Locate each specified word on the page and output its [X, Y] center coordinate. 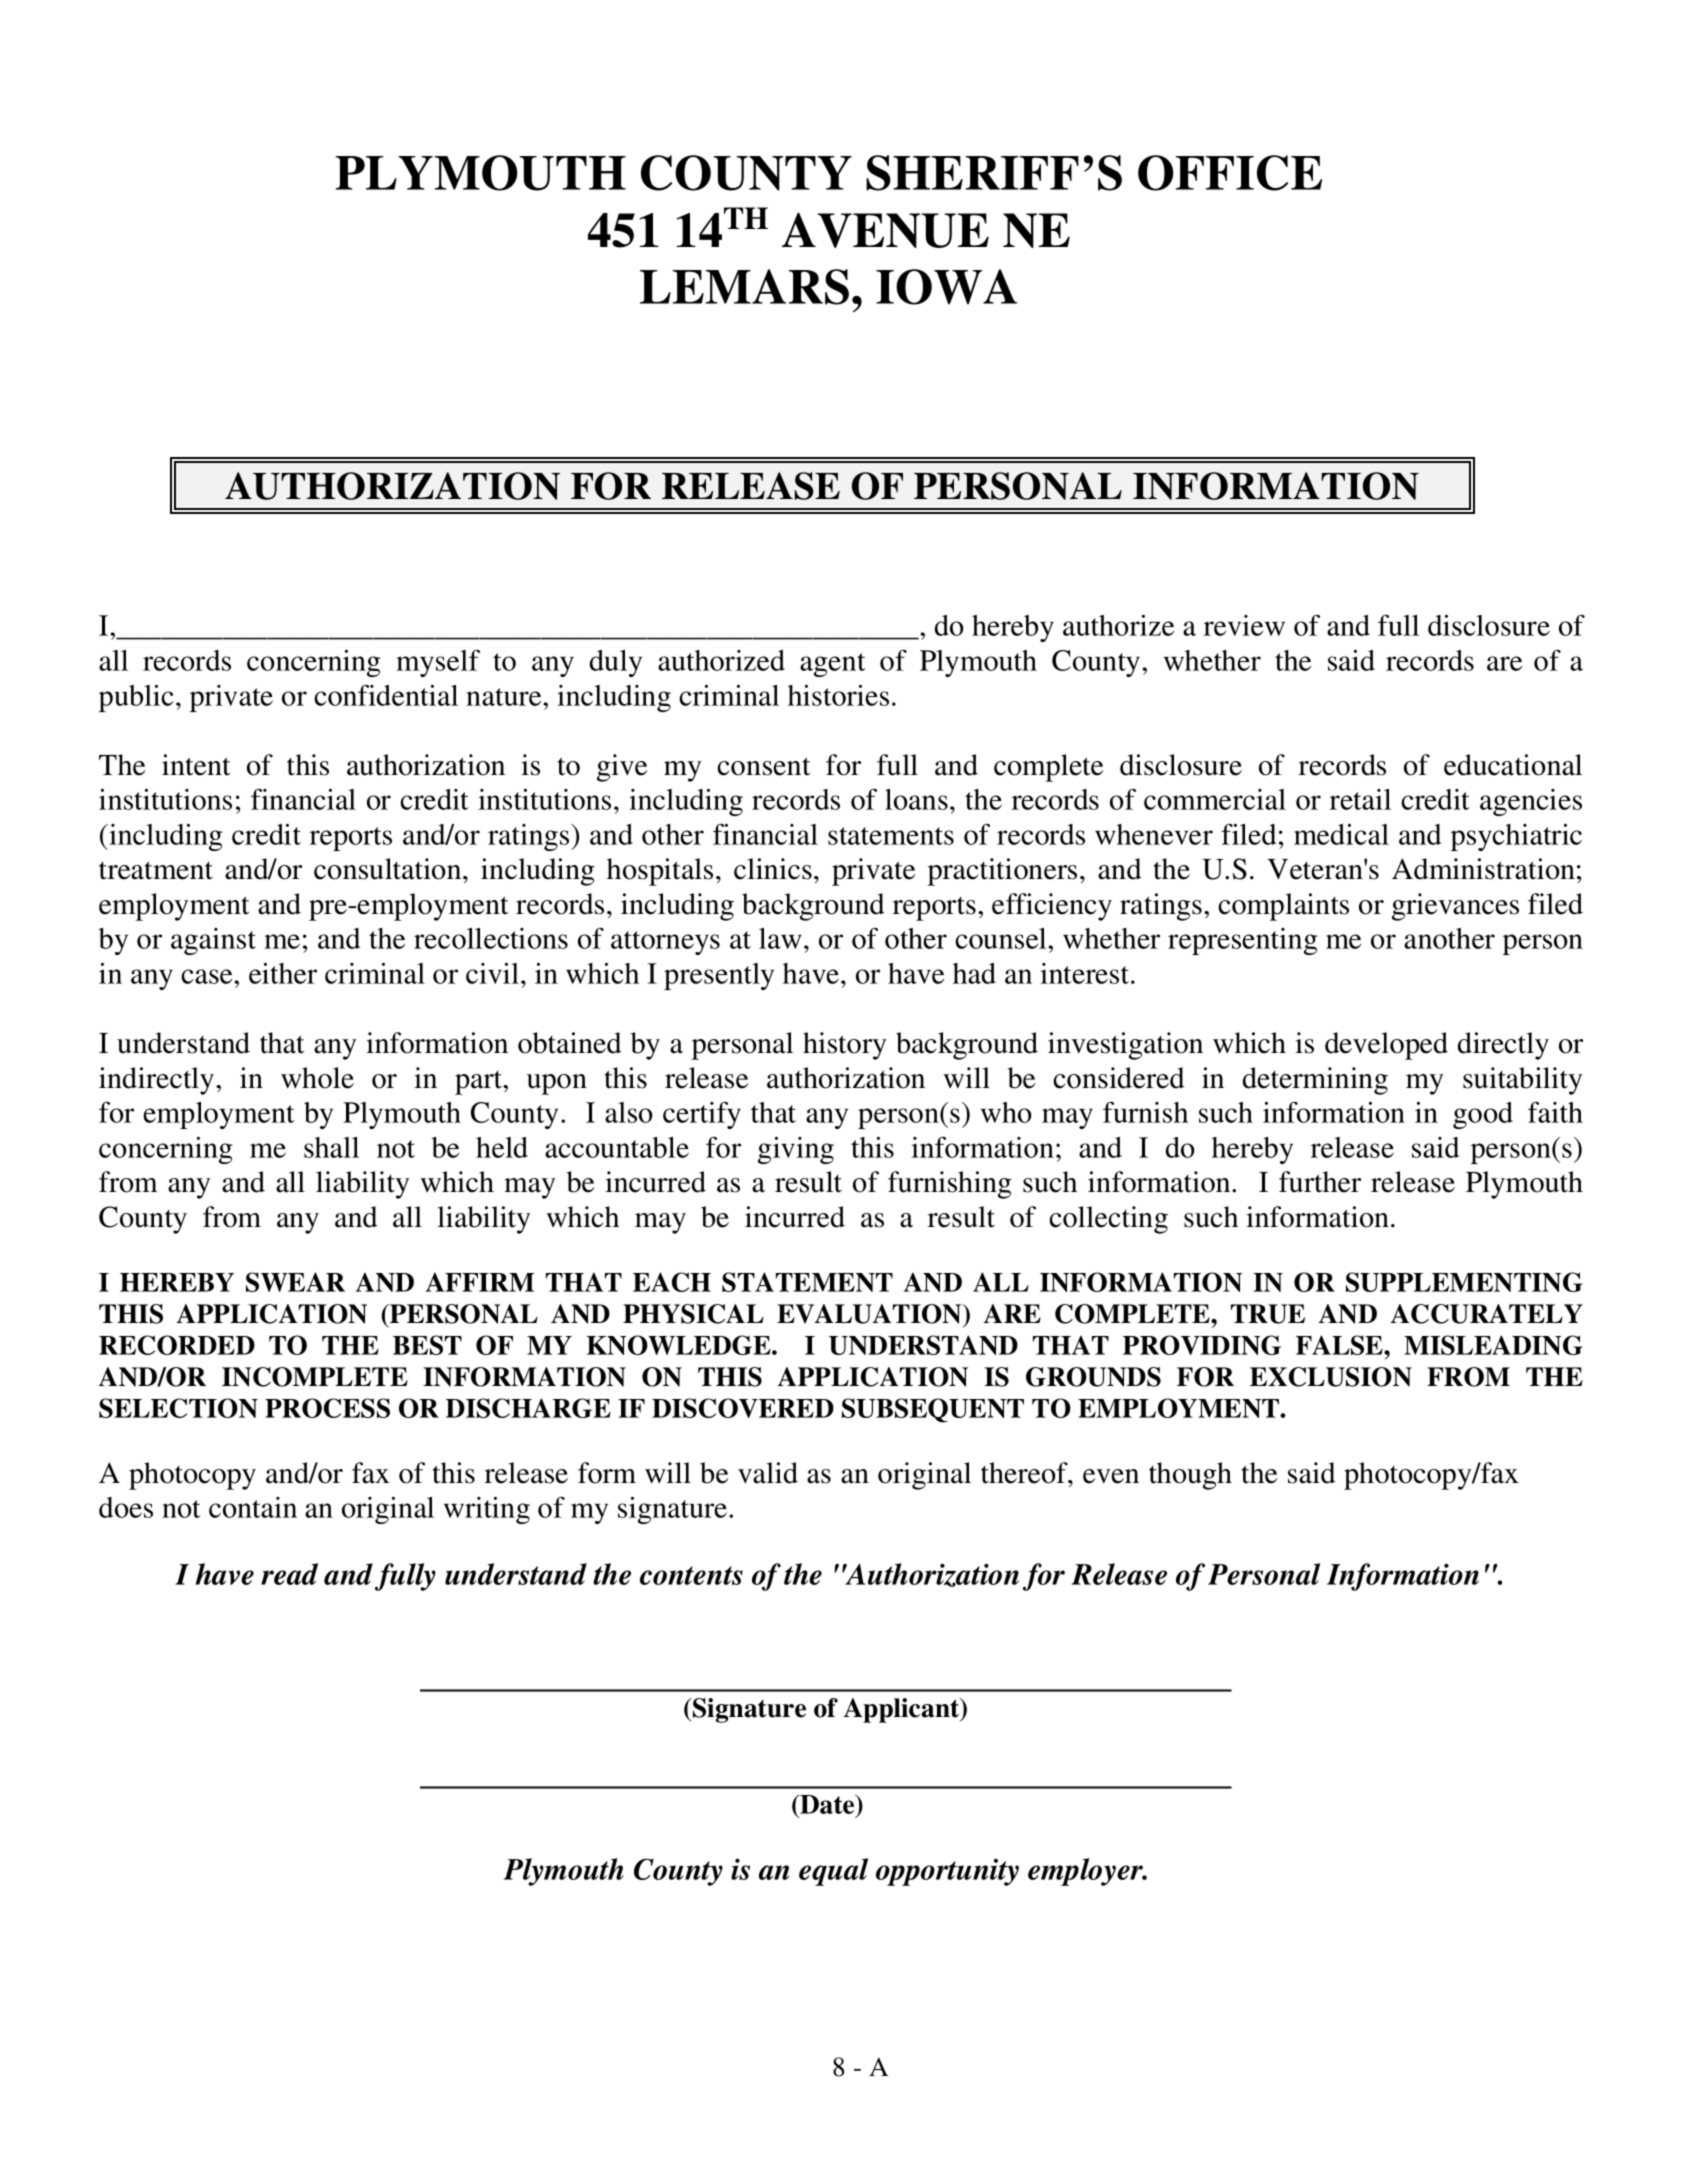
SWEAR [295, 1282]
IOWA [946, 287]
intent [196, 765]
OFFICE [1230, 173]
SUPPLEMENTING [1464, 1282]
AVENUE [885, 230]
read [289, 1574]
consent [763, 766]
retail [1360, 799]
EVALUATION [870, 1314]
